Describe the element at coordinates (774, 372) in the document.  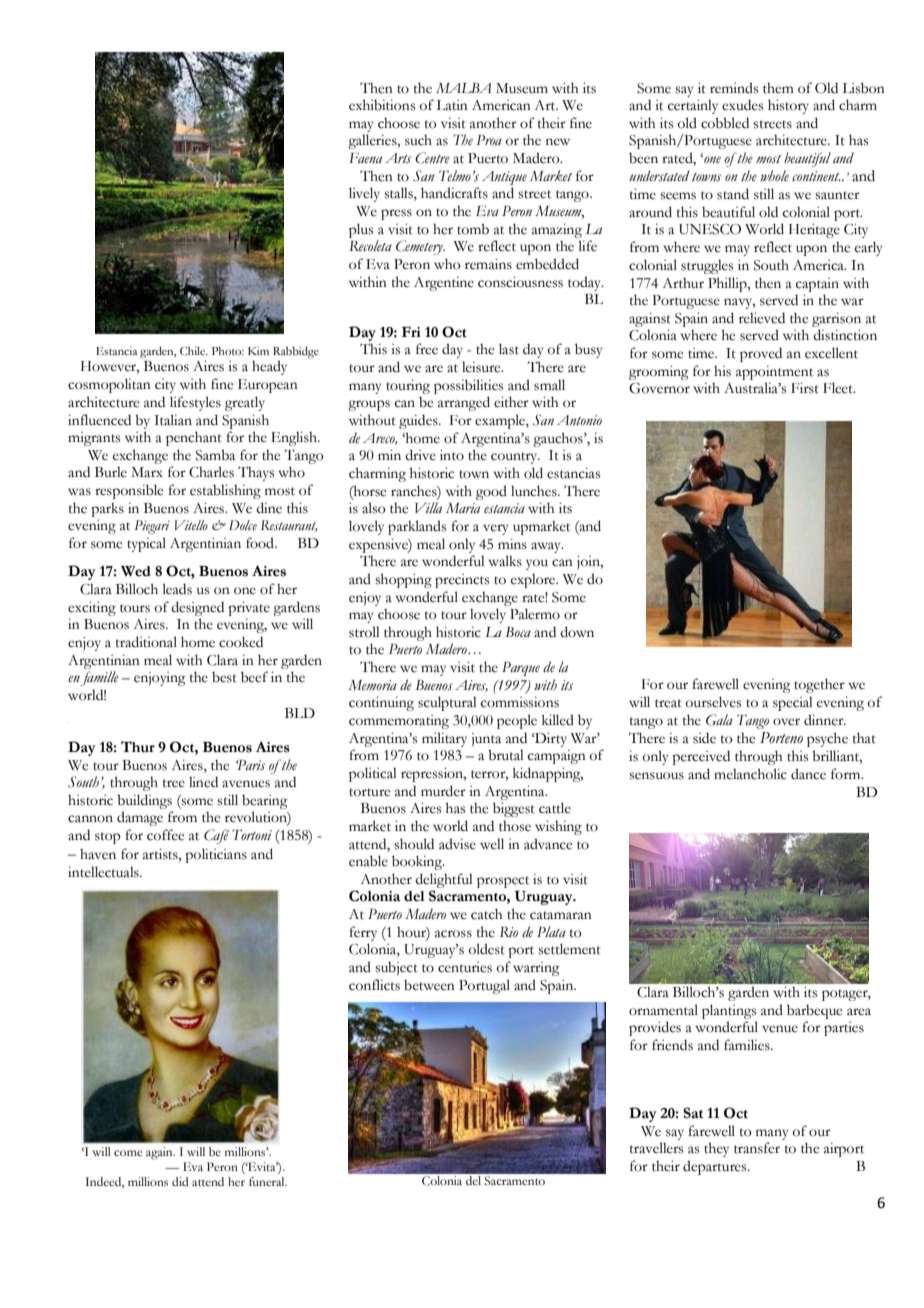
I see `appointment` at that location.
